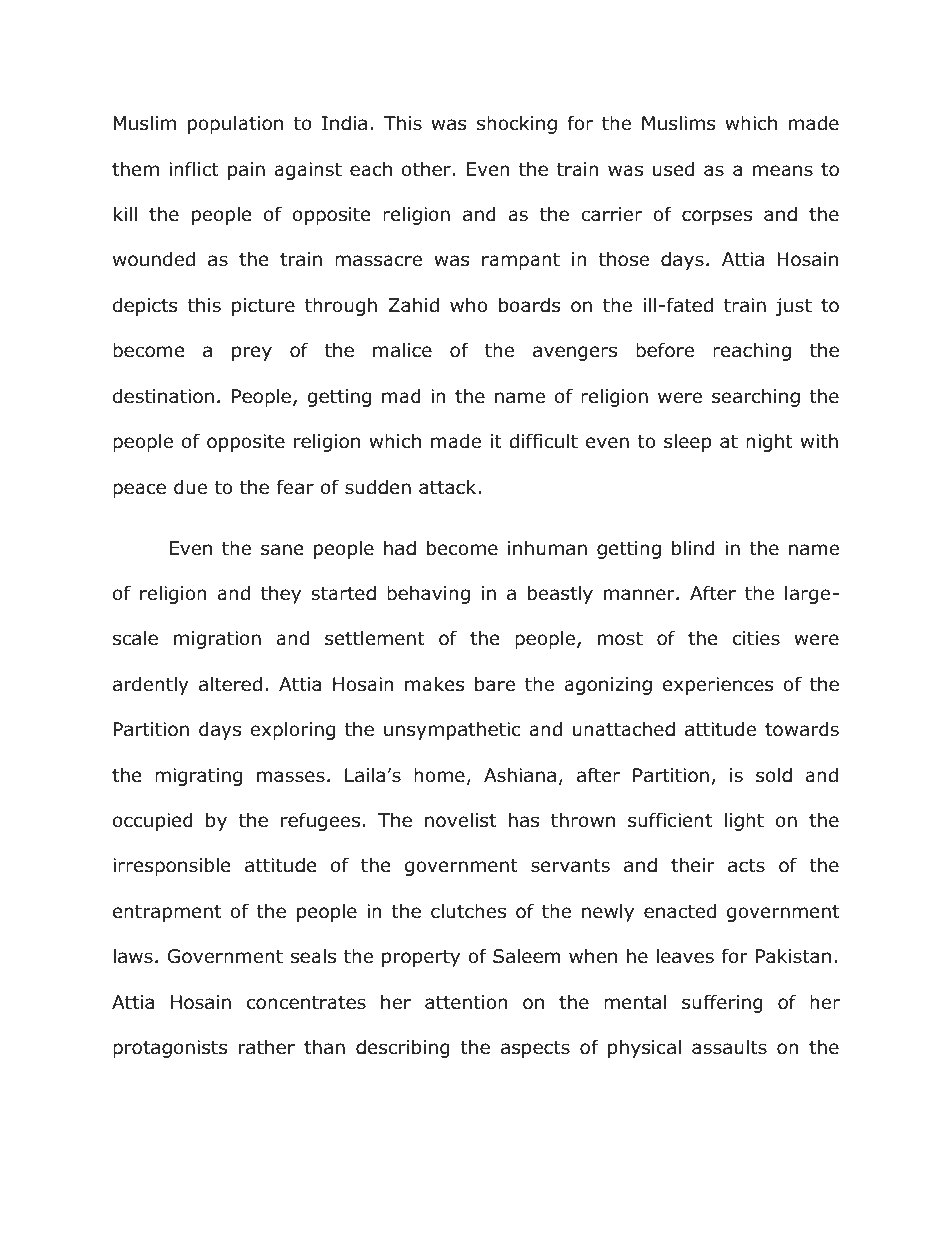 Image resolution: width=952 pixels, height=1233 pixels. What do you see at coordinates (756, 397) in the document?
I see `searching` at bounding box center [756, 397].
